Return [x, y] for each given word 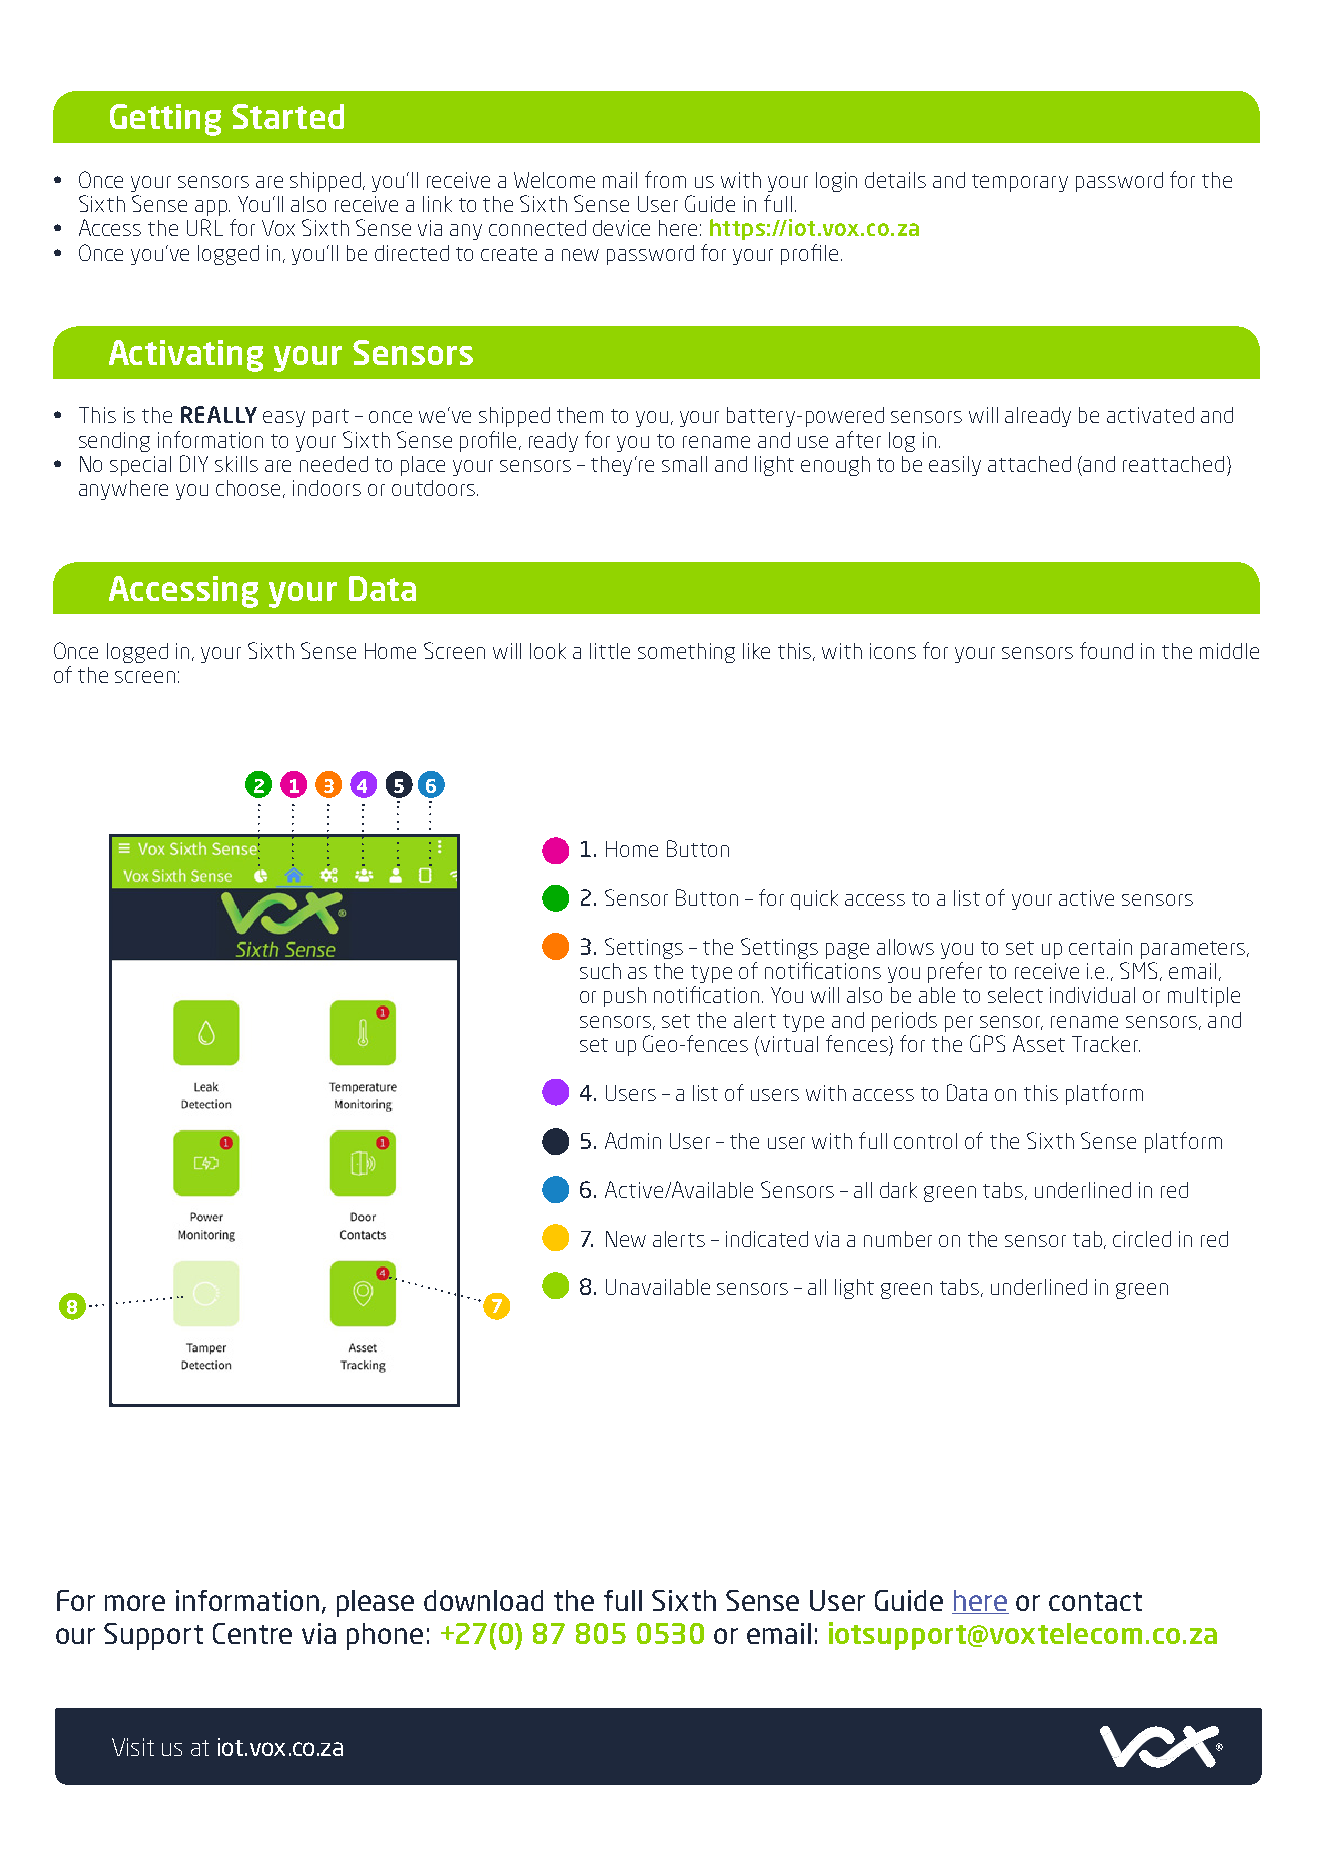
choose [250, 489]
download [483, 1600]
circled [1142, 1239]
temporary [1020, 183]
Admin [633, 1140]
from [665, 179]
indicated [767, 1239]
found [1106, 650]
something [686, 653]
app [211, 208]
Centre [252, 1633]
